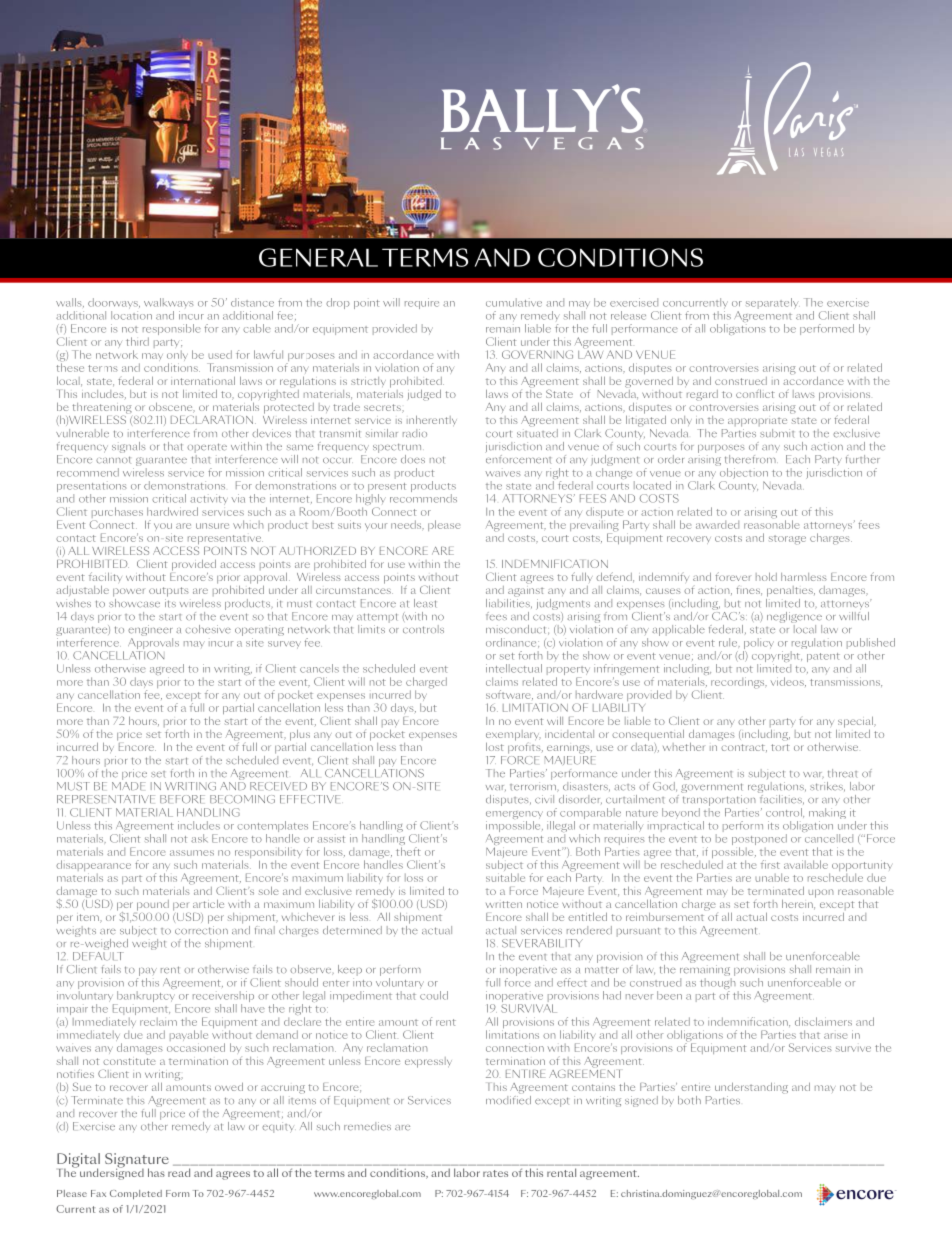 The width and height of the screenshot is (952, 1233). Describe the element at coordinates (766, 576) in the screenshot. I see `hold` at that location.
